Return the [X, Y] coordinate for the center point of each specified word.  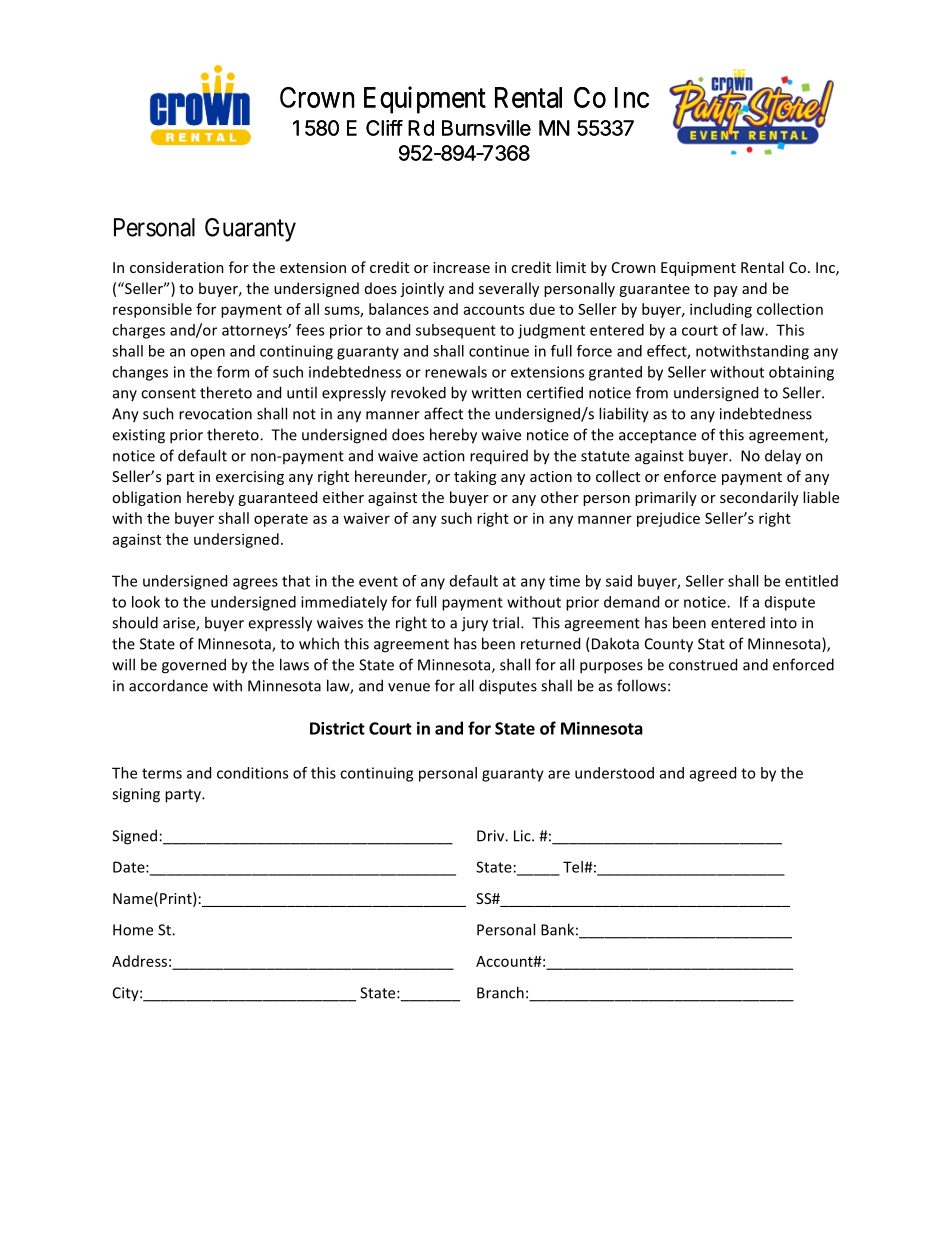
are [559, 774]
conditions [252, 773]
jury [474, 624]
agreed [713, 774]
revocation [215, 414]
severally [509, 289]
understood [614, 773]
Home [133, 930]
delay [783, 457]
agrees [255, 584]
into [784, 623]
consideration [177, 267]
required [499, 457]
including [721, 310]
